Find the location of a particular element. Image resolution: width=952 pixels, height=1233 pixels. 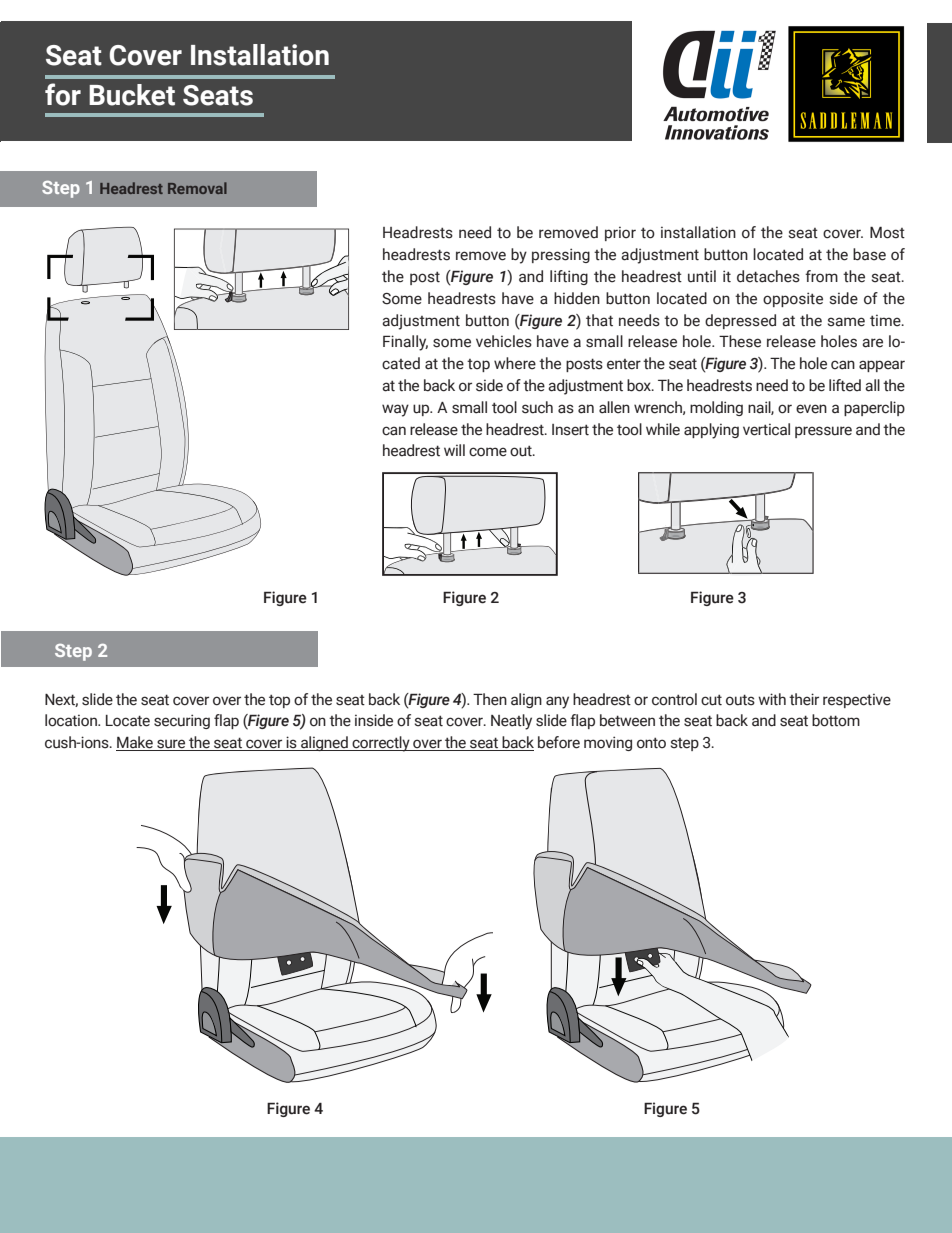

way is located at coordinates (395, 410).
